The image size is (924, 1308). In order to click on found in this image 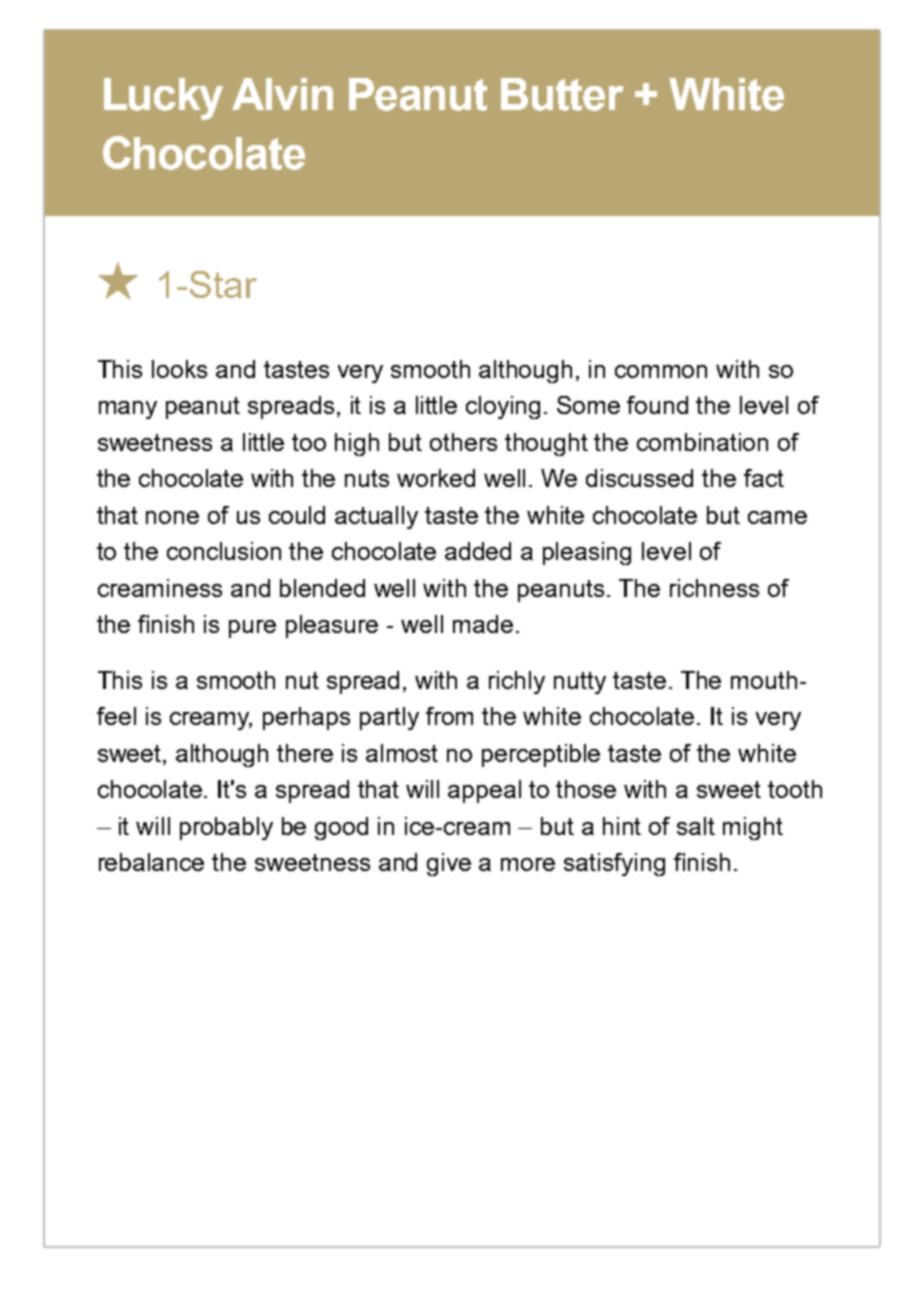, I will do `click(657, 405)`.
